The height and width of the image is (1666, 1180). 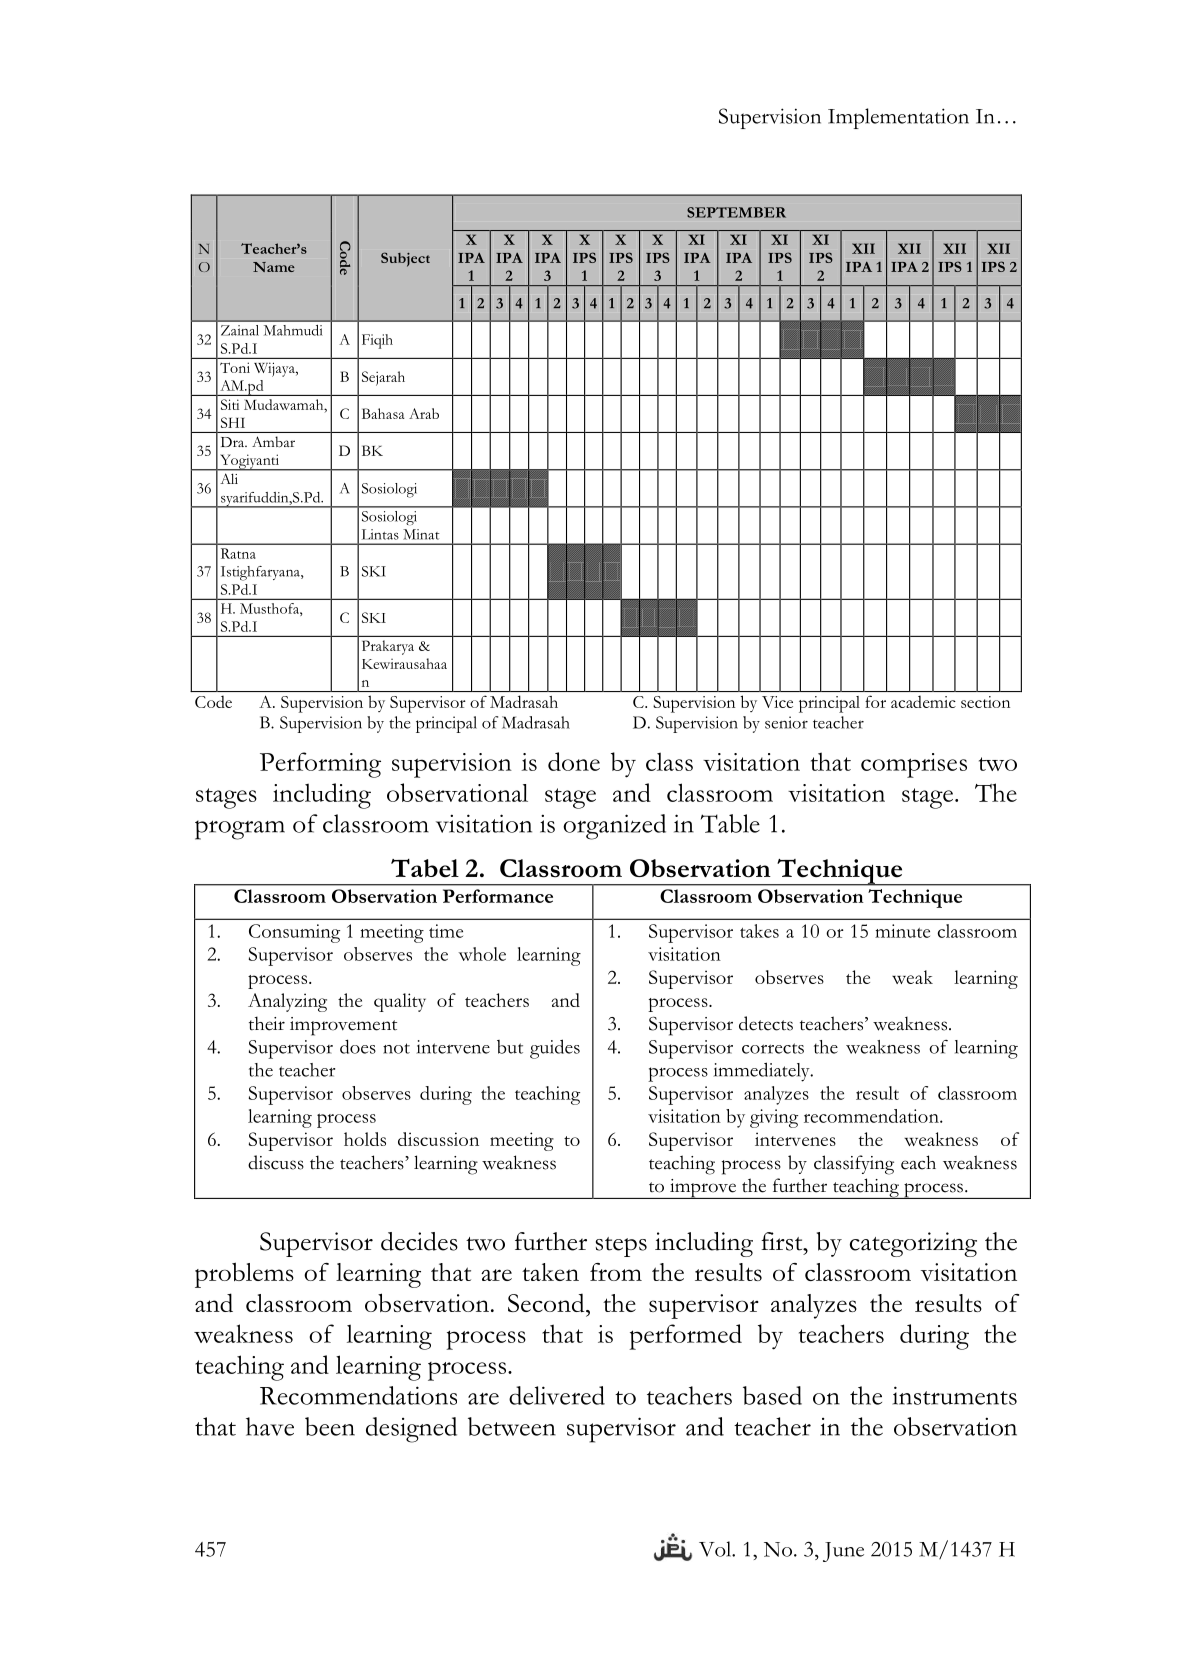 I want to click on comprises, so click(x=914, y=765).
